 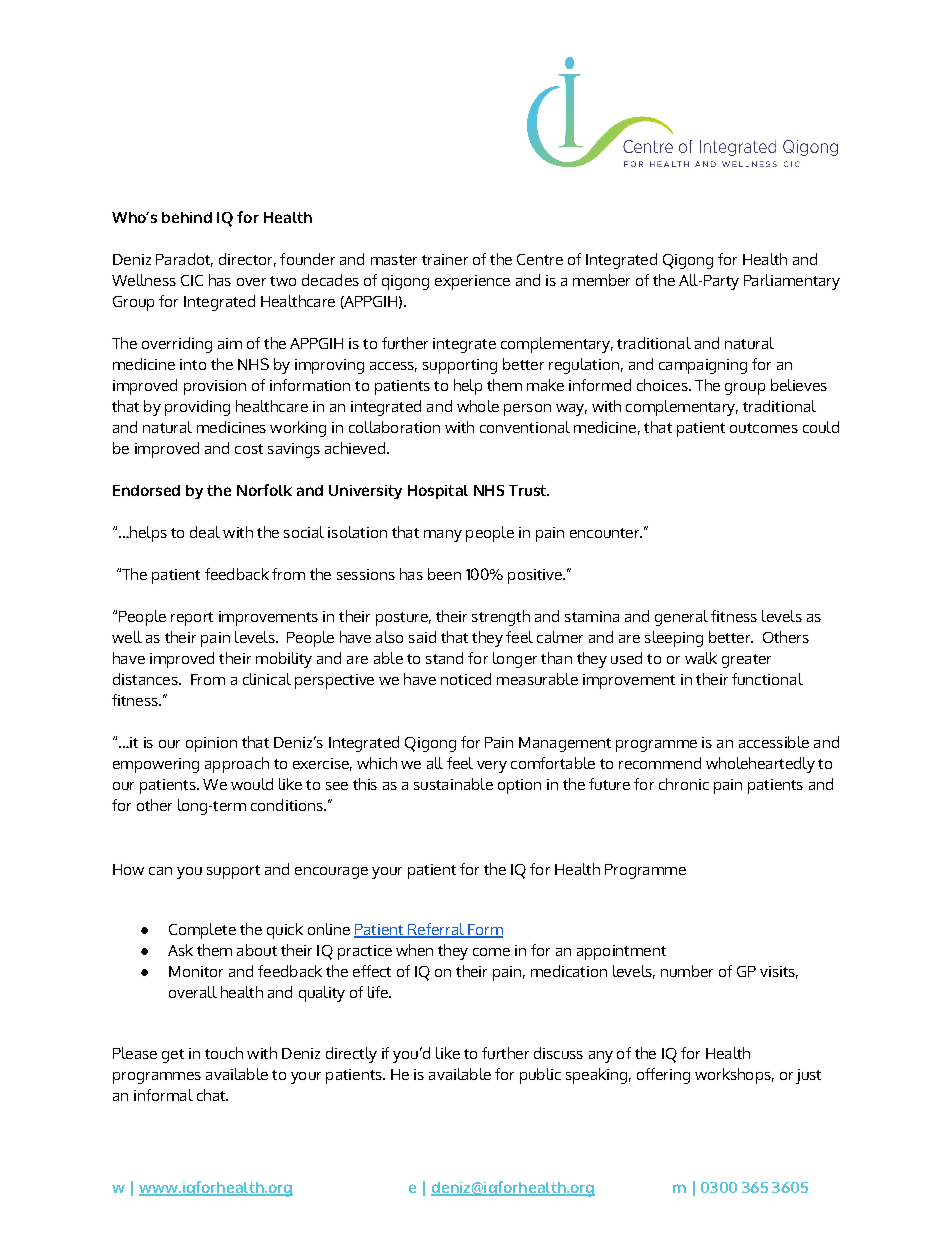 I want to click on Referral, so click(x=436, y=930).
